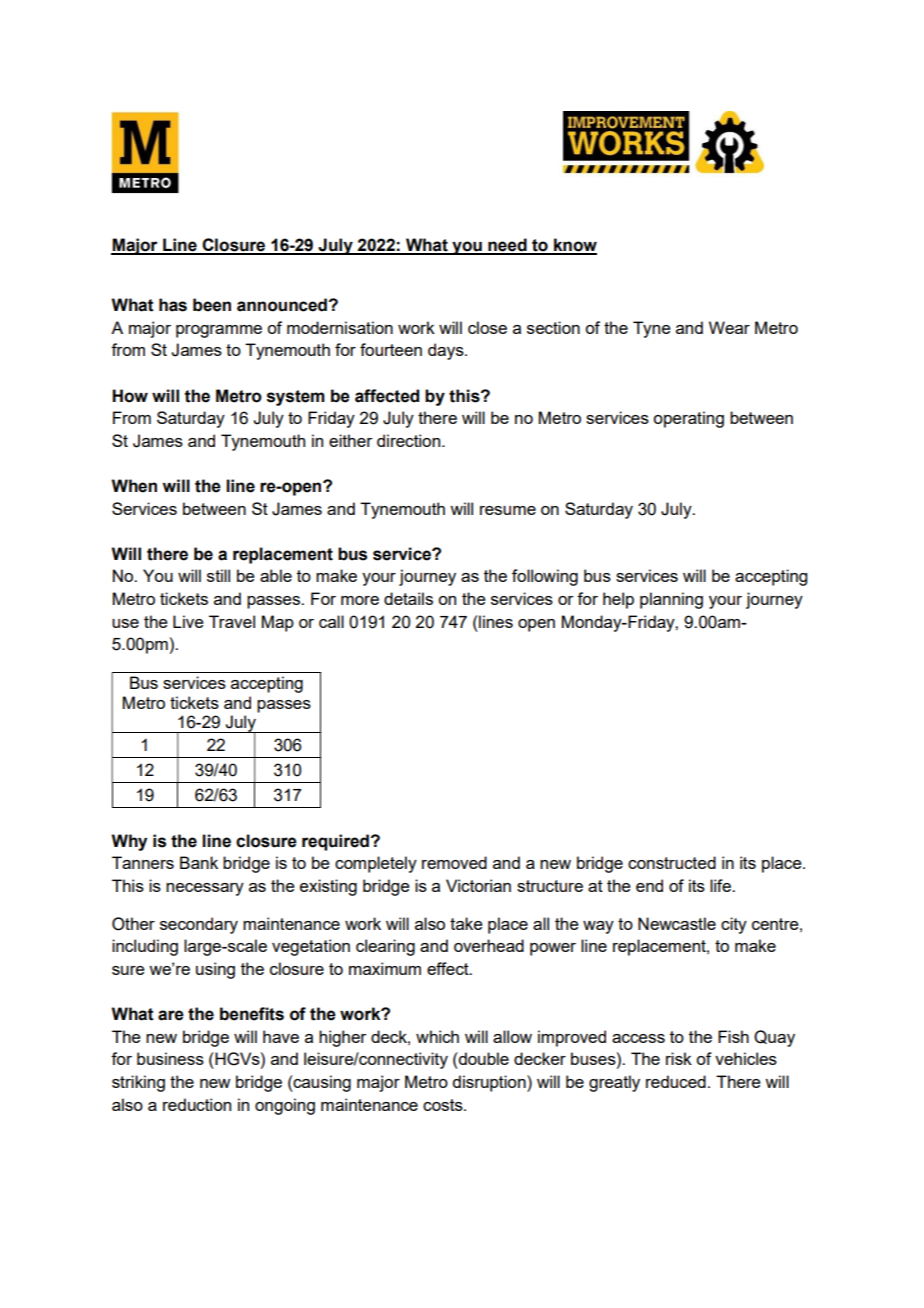  Describe the element at coordinates (676, 1081) in the screenshot. I see `reduced` at that location.
